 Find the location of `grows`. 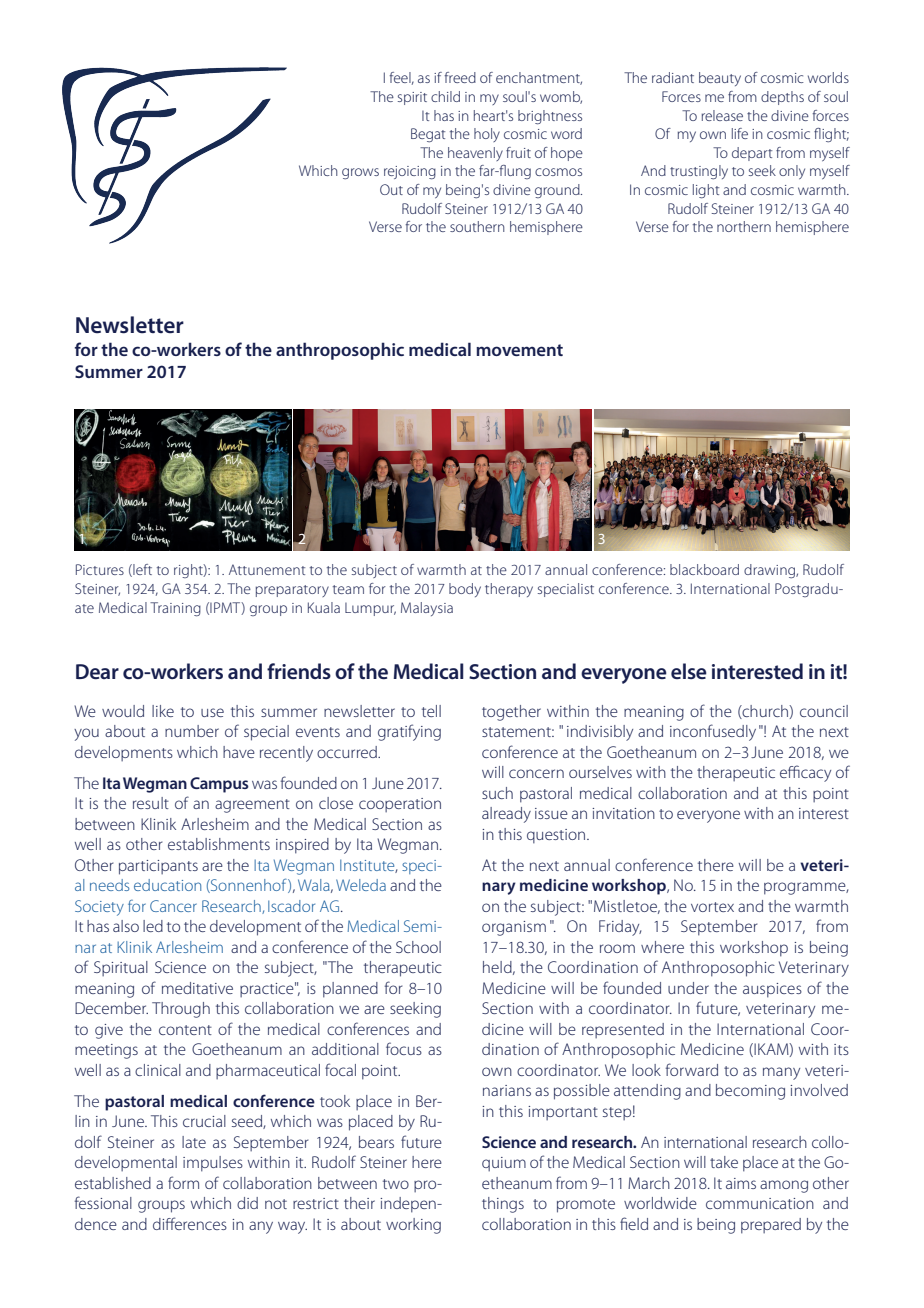

grows is located at coordinates (360, 173).
